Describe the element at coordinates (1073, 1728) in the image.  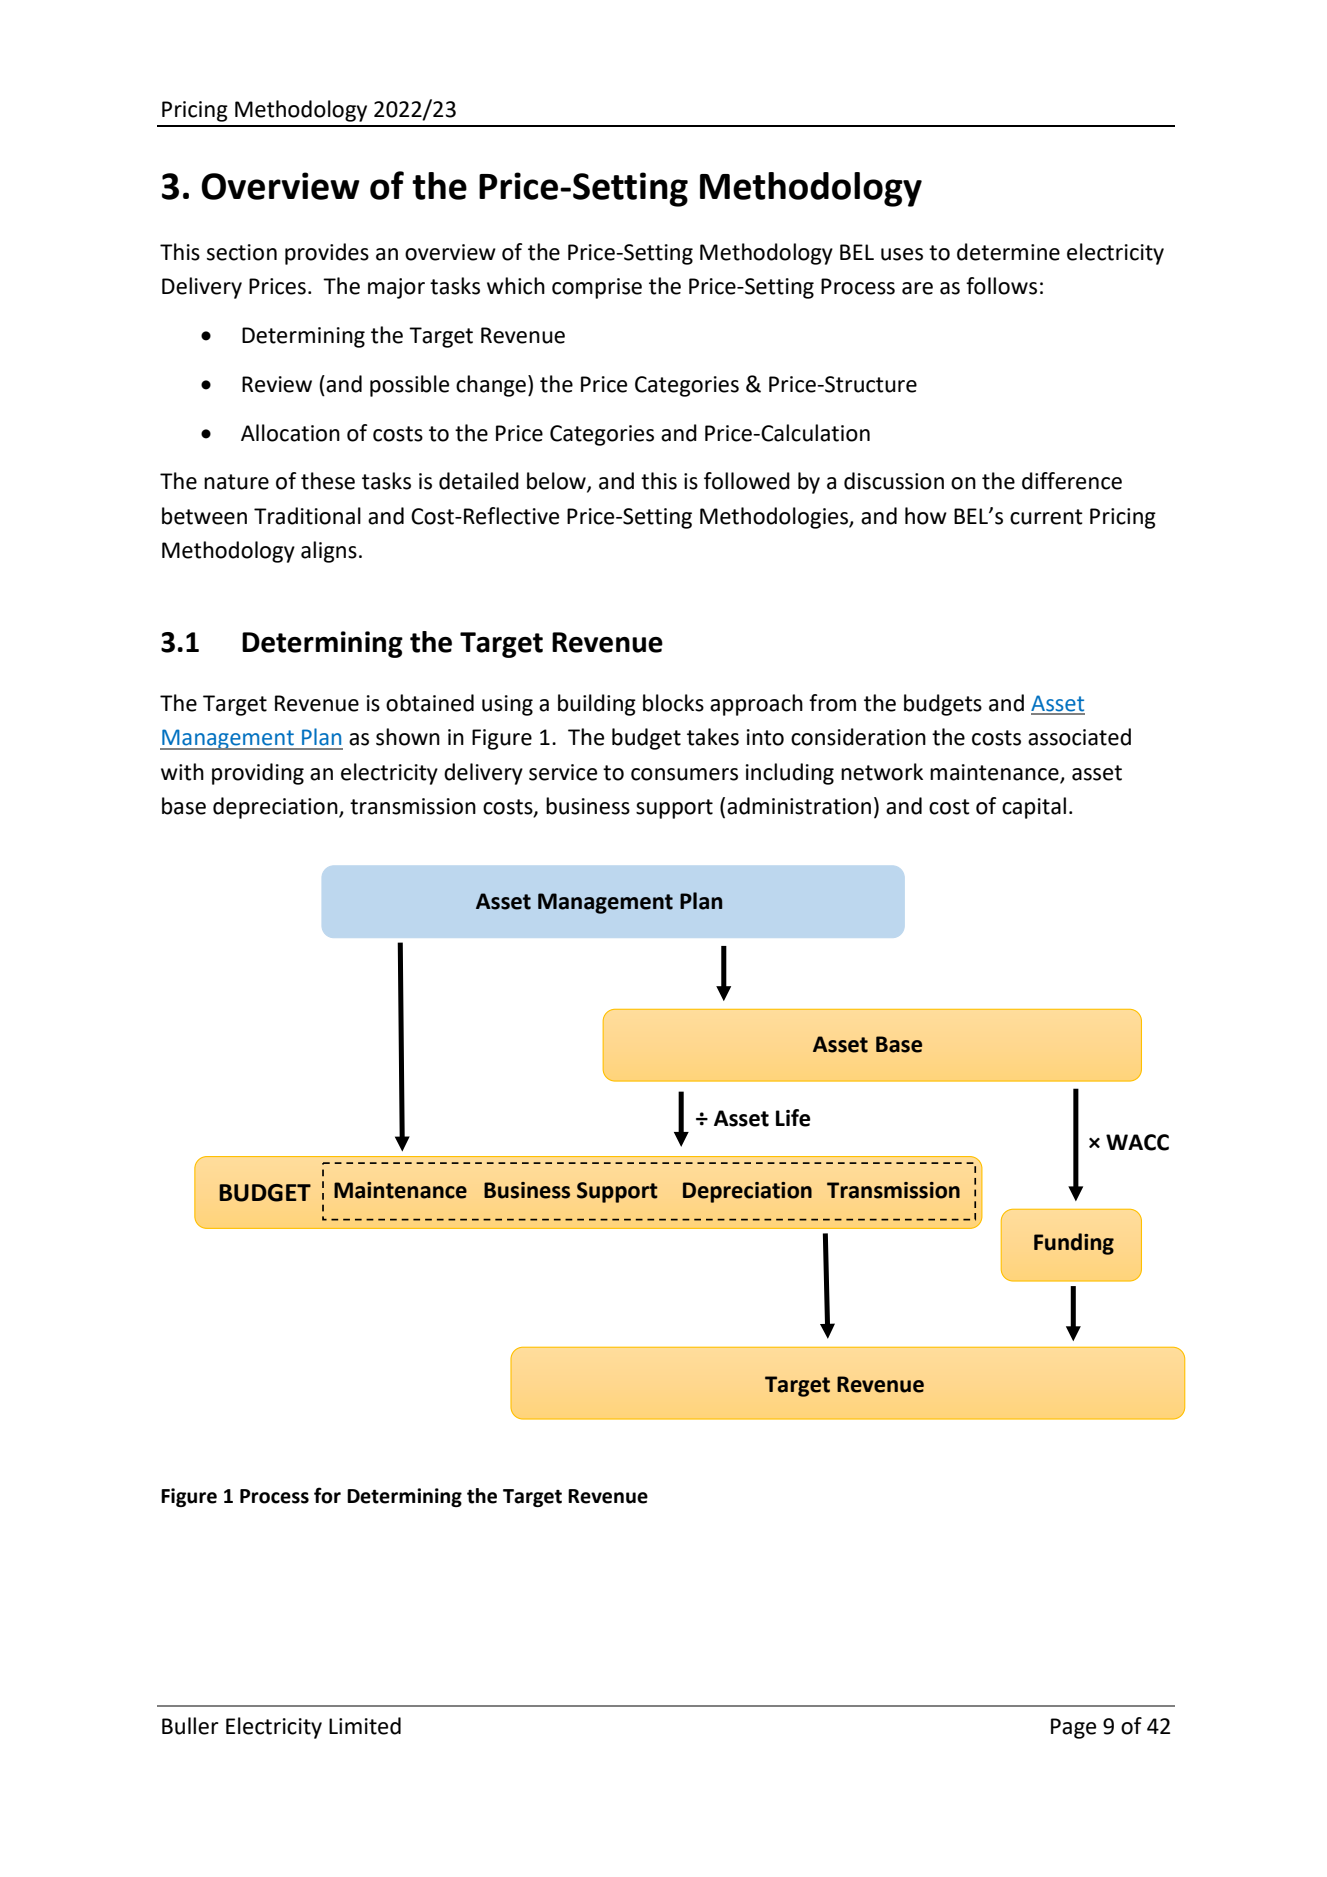
I see `Page` at that location.
